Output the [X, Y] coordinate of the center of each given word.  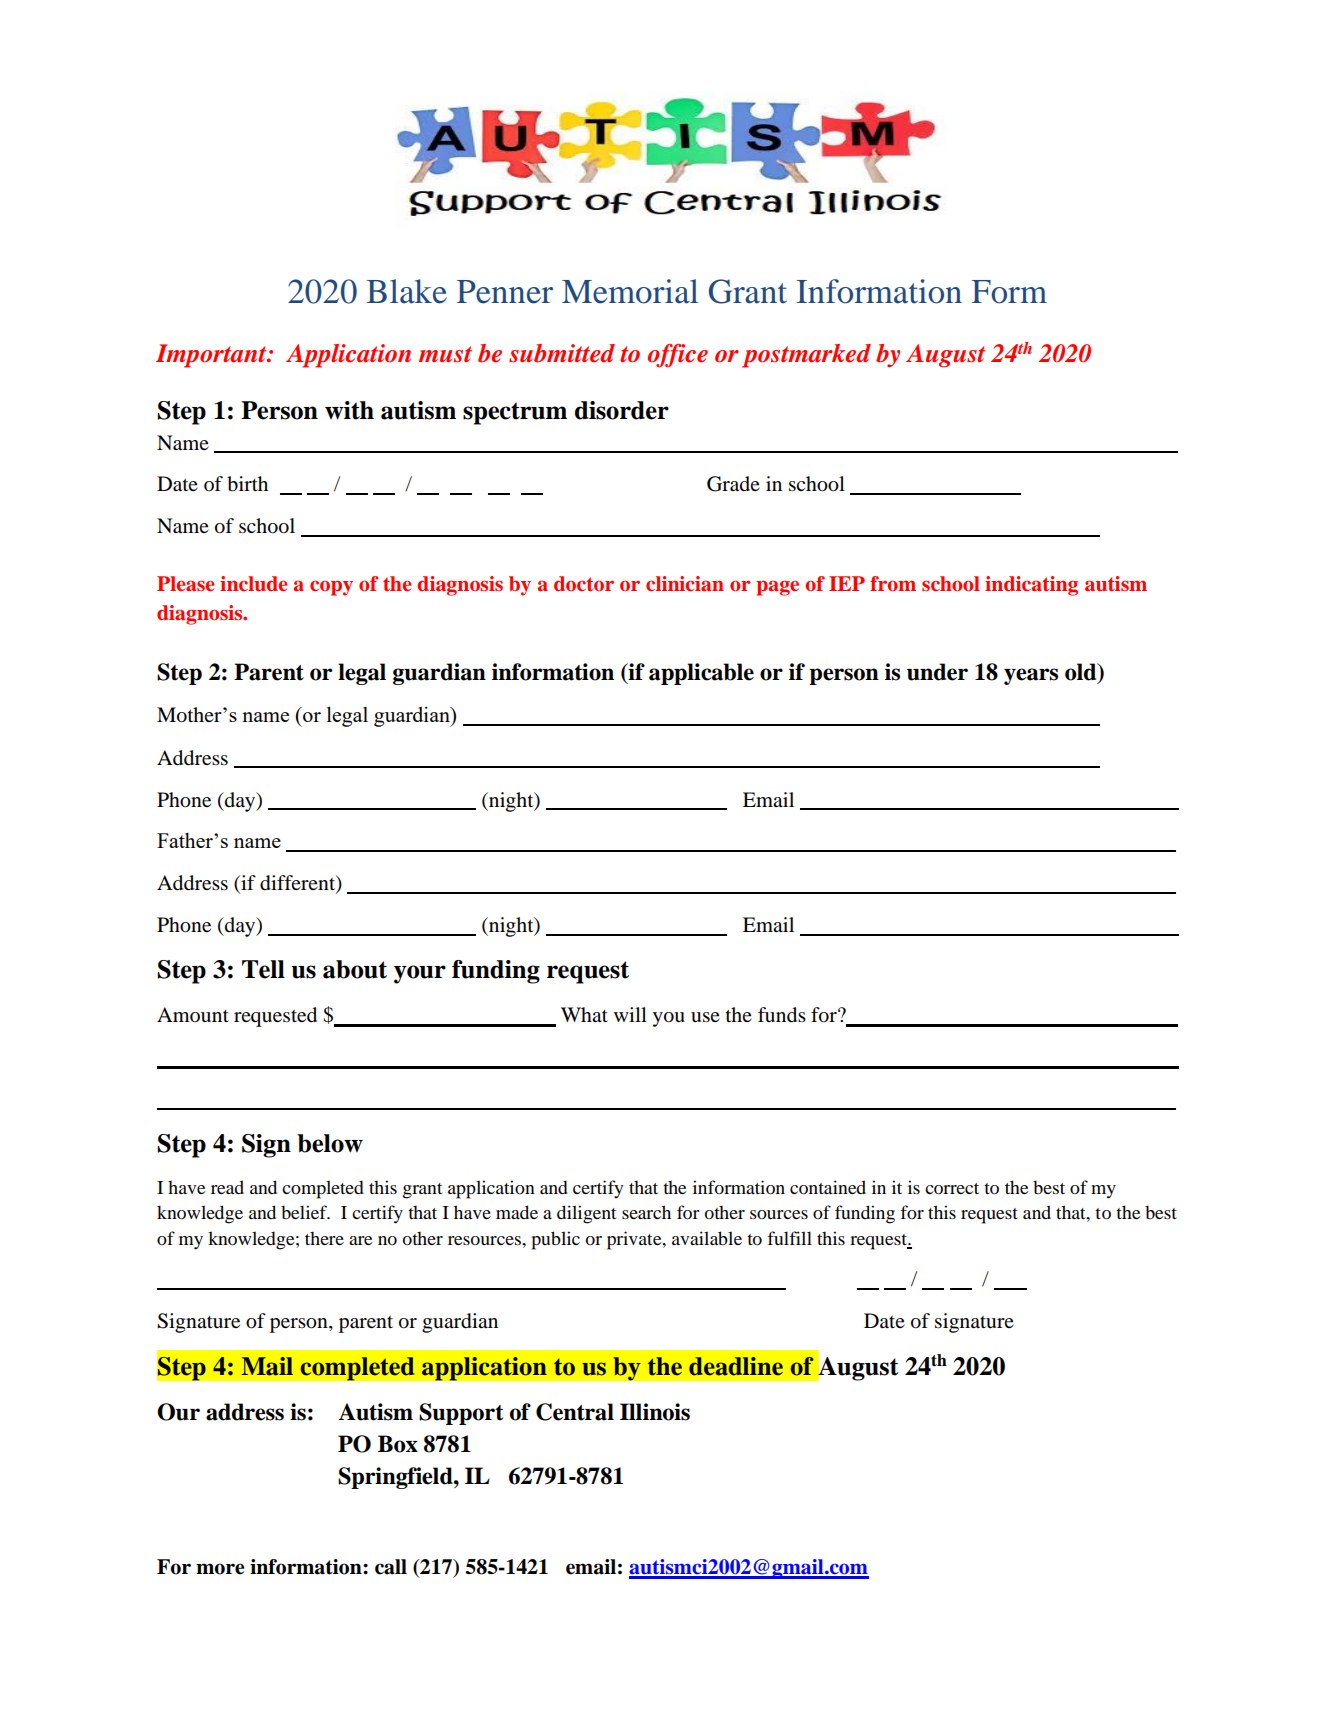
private [635, 1240]
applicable [701, 674]
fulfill [789, 1238]
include [253, 584]
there [324, 1238]
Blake [406, 291]
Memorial [630, 291]
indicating [1031, 586]
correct [952, 1189]
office [678, 356]
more [220, 1569]
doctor [584, 584]
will [630, 1014]
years [1031, 676]
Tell [263, 969]
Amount [193, 1014]
